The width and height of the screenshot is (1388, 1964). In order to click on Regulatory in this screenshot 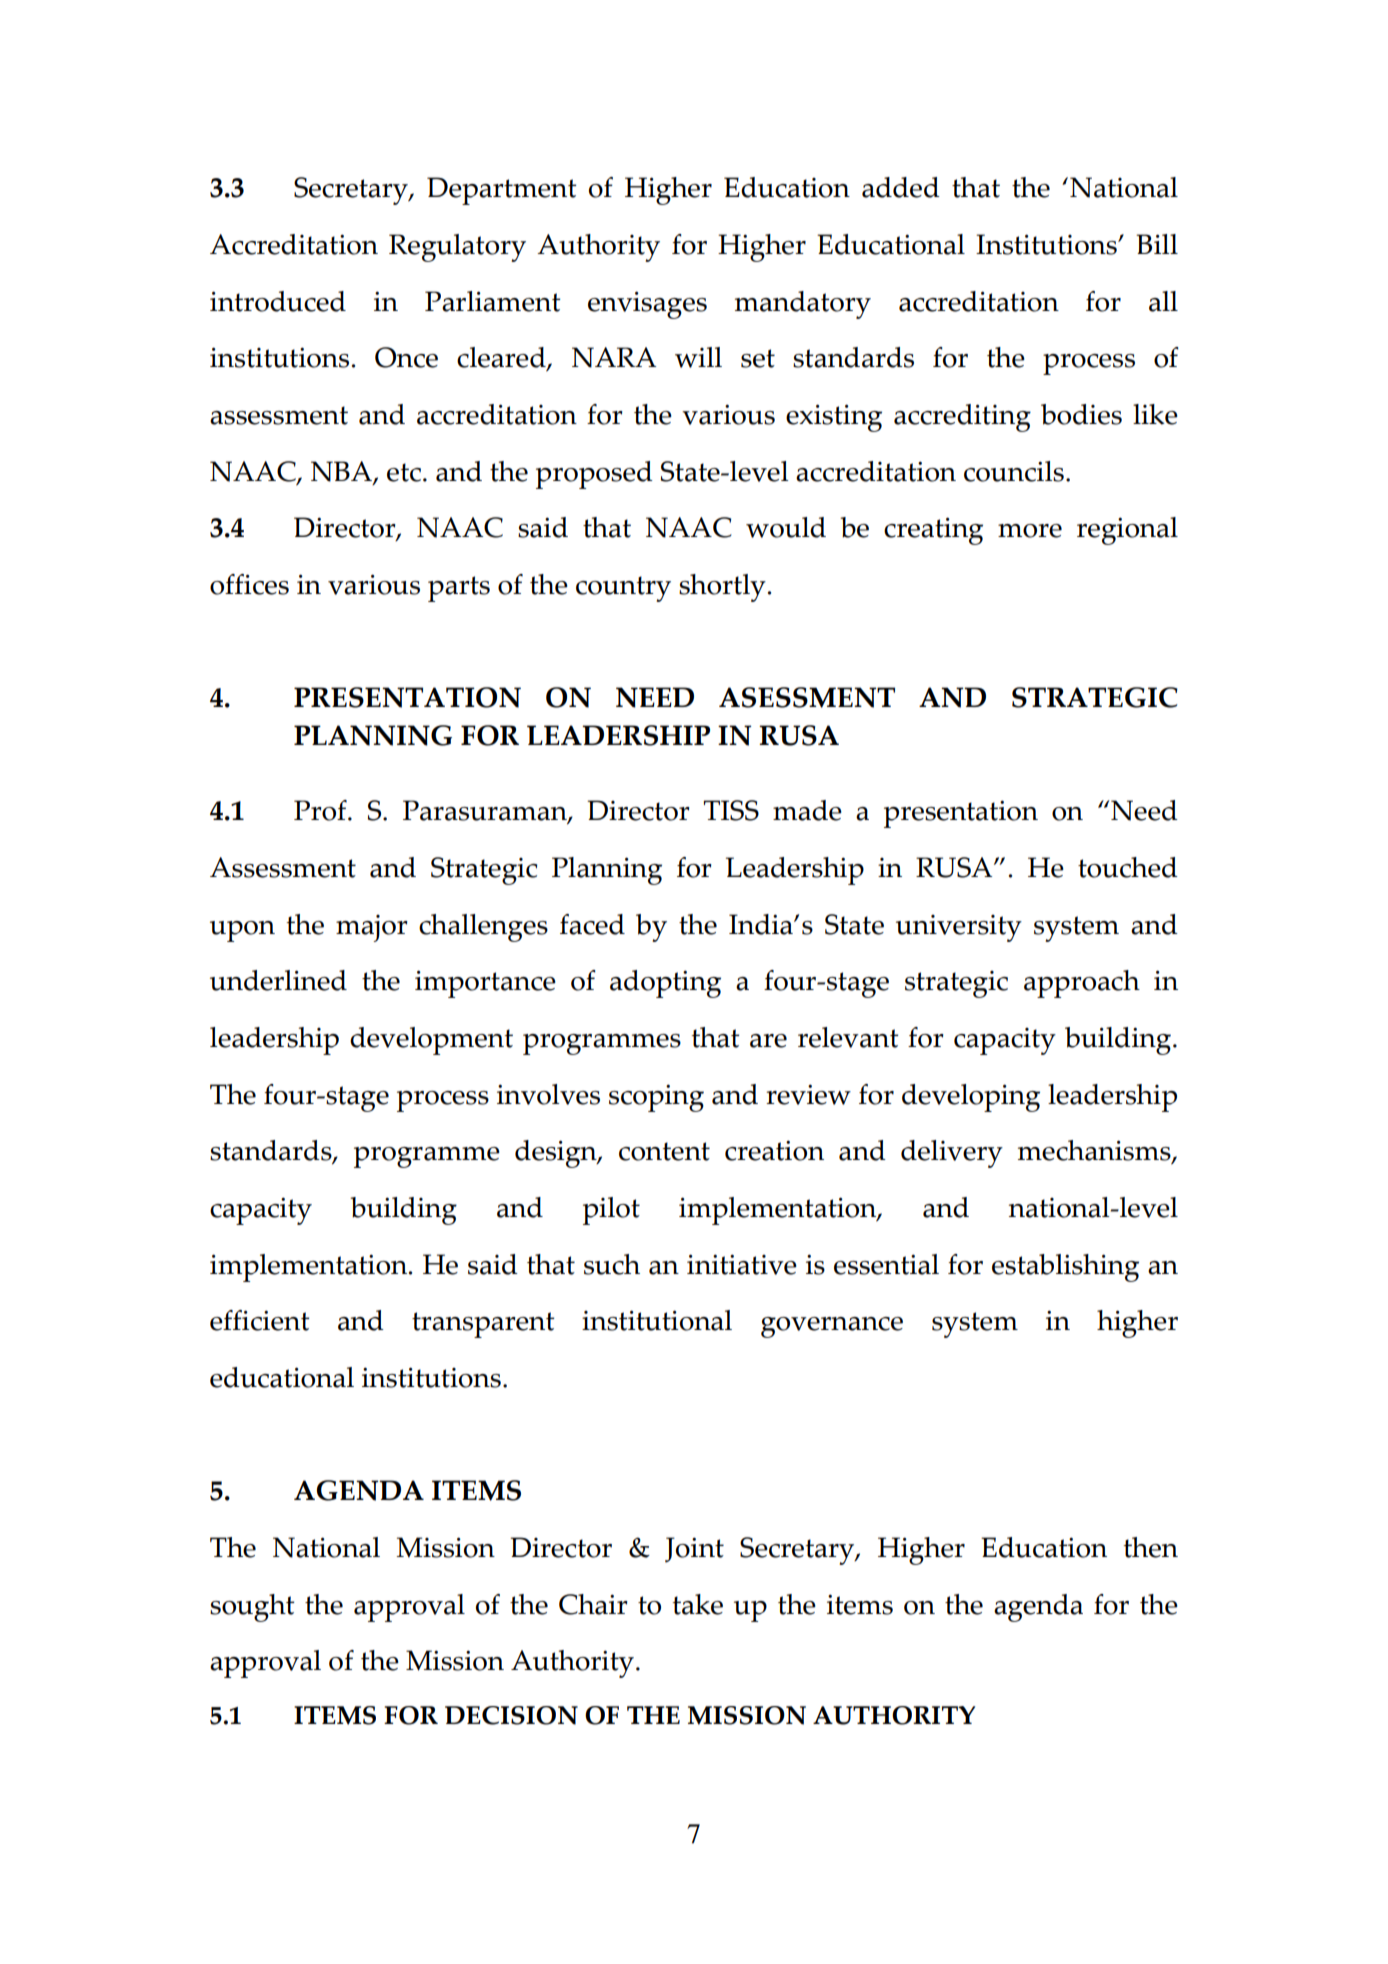, I will do `click(457, 248)`.
